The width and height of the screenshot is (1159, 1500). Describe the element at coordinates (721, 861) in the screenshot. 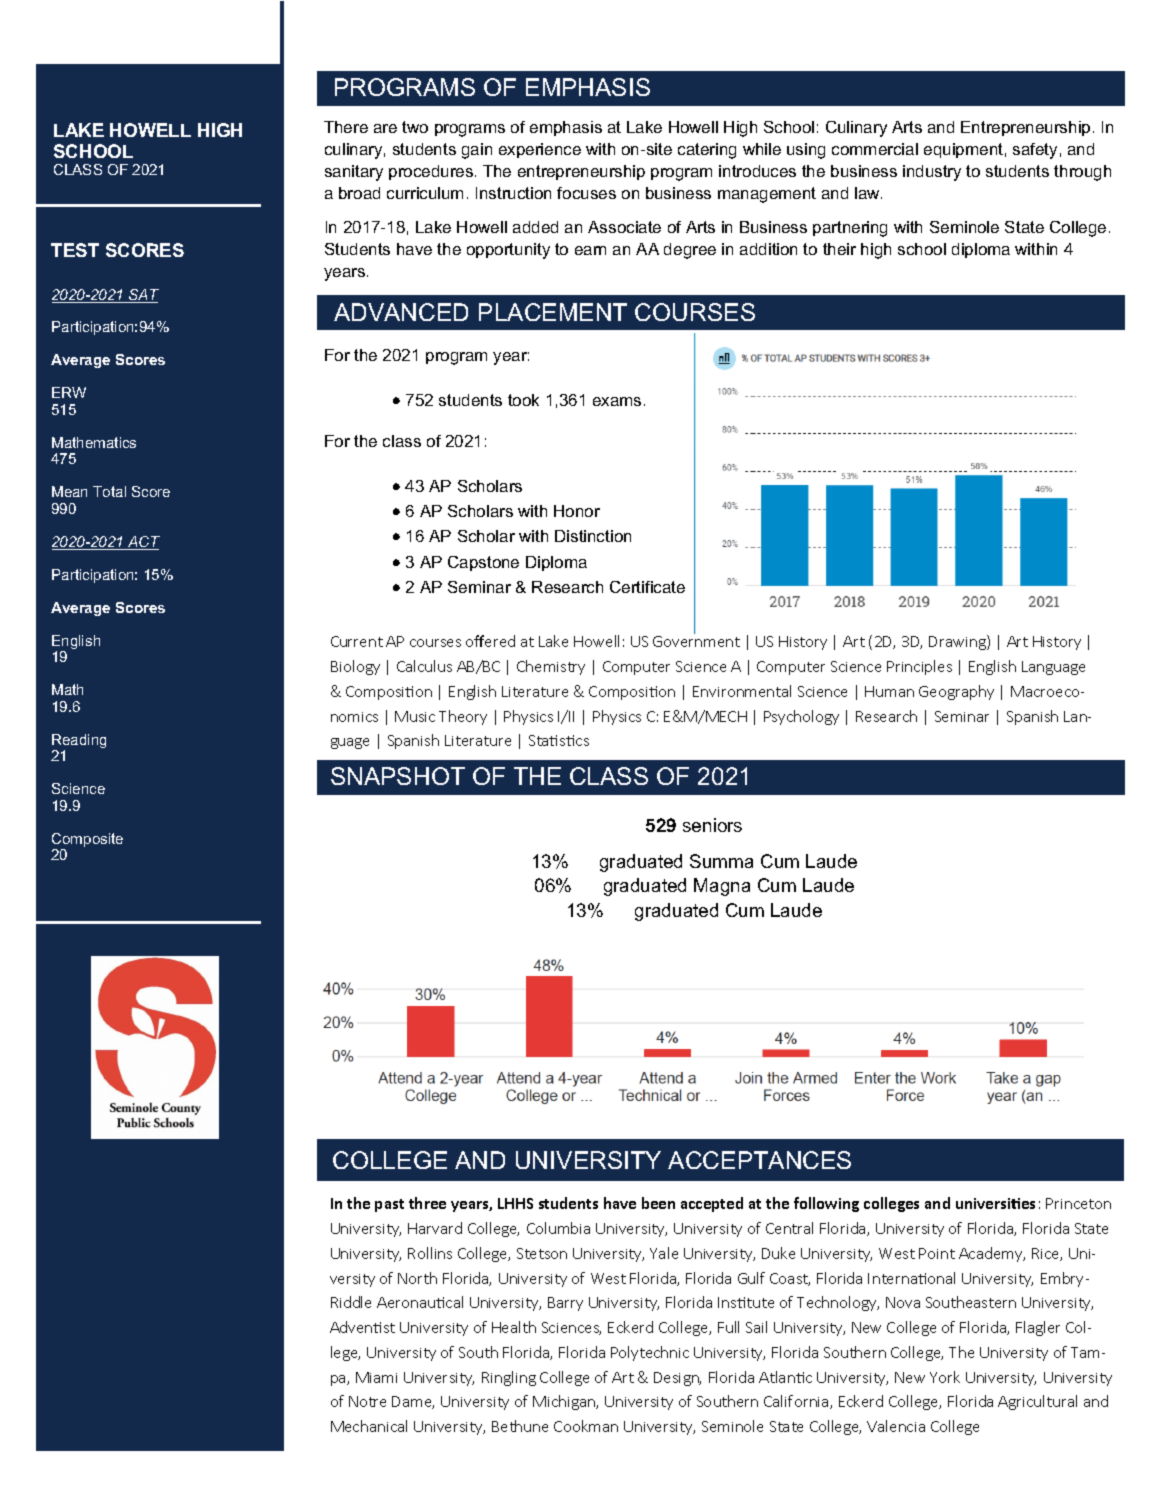

I see `Summa` at that location.
